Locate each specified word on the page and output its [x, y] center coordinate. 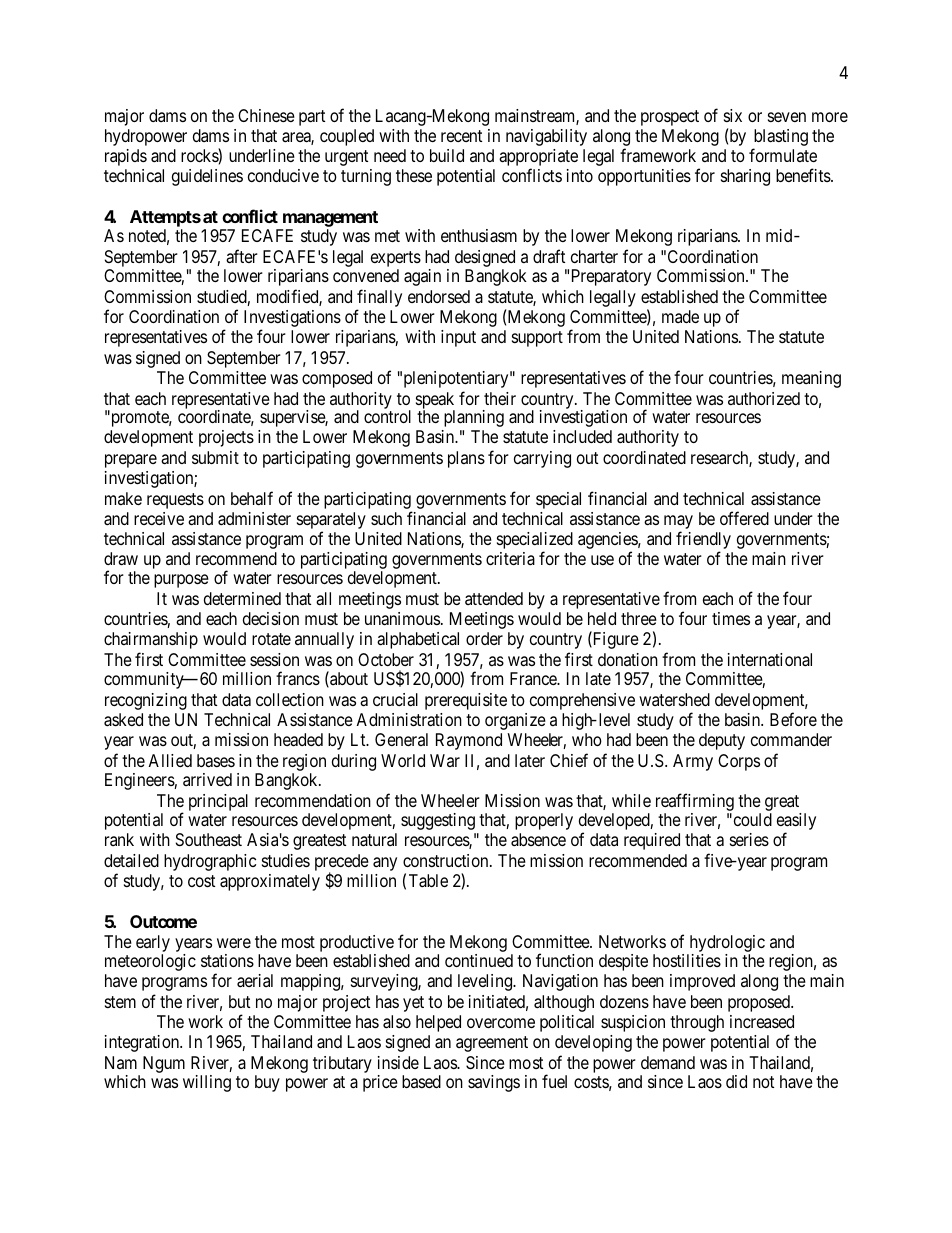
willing [207, 1083]
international [770, 659]
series [749, 839]
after [242, 256]
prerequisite [466, 701]
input [458, 338]
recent [461, 136]
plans [466, 459]
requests [175, 501]
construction [447, 860]
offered [744, 518]
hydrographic [210, 862]
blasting [780, 139]
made [680, 316]
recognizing [146, 701]
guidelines [207, 177]
